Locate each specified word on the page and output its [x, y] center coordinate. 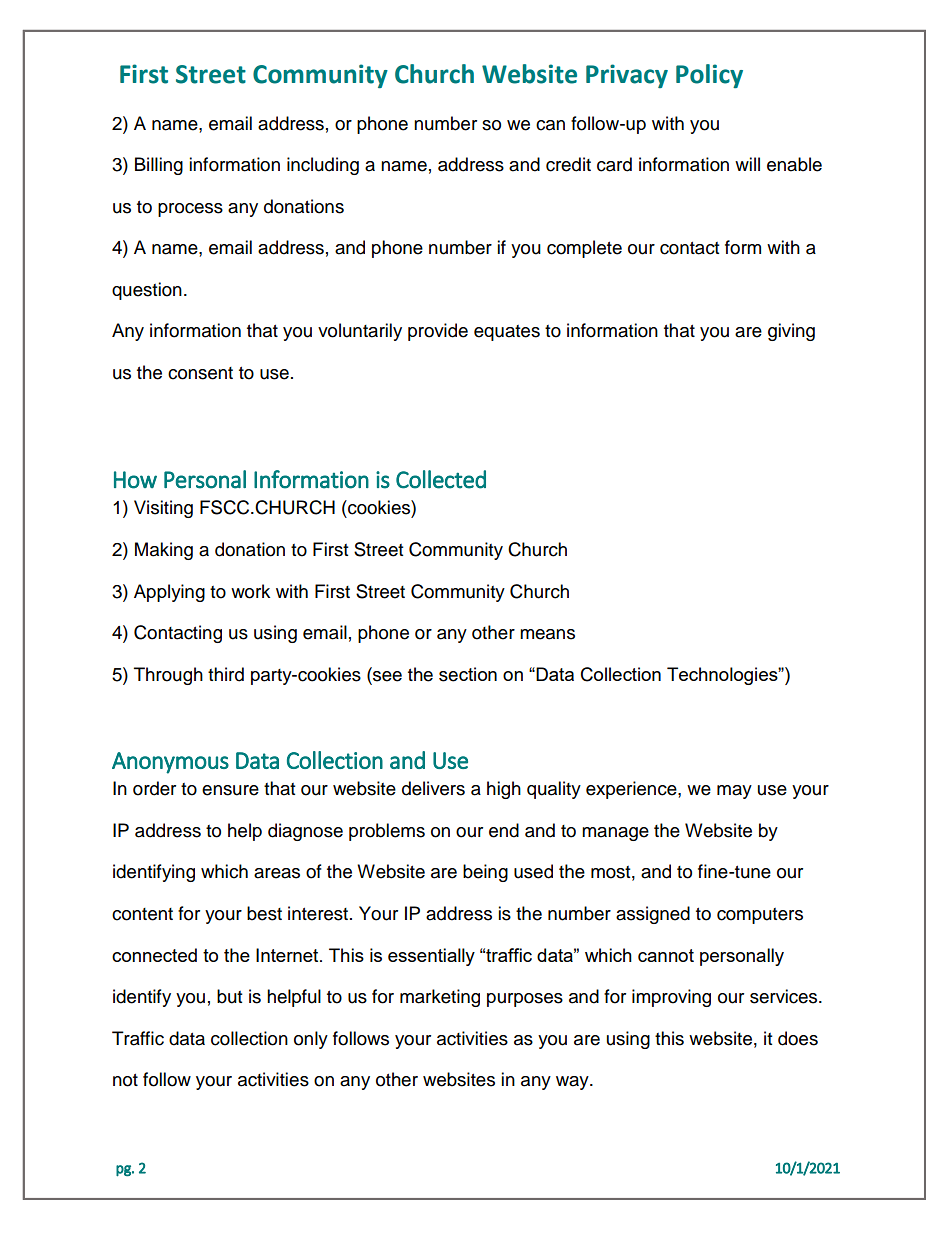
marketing [440, 998]
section [468, 674]
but [229, 996]
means [547, 634]
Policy [709, 76]
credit [568, 164]
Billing [159, 166]
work [250, 591]
